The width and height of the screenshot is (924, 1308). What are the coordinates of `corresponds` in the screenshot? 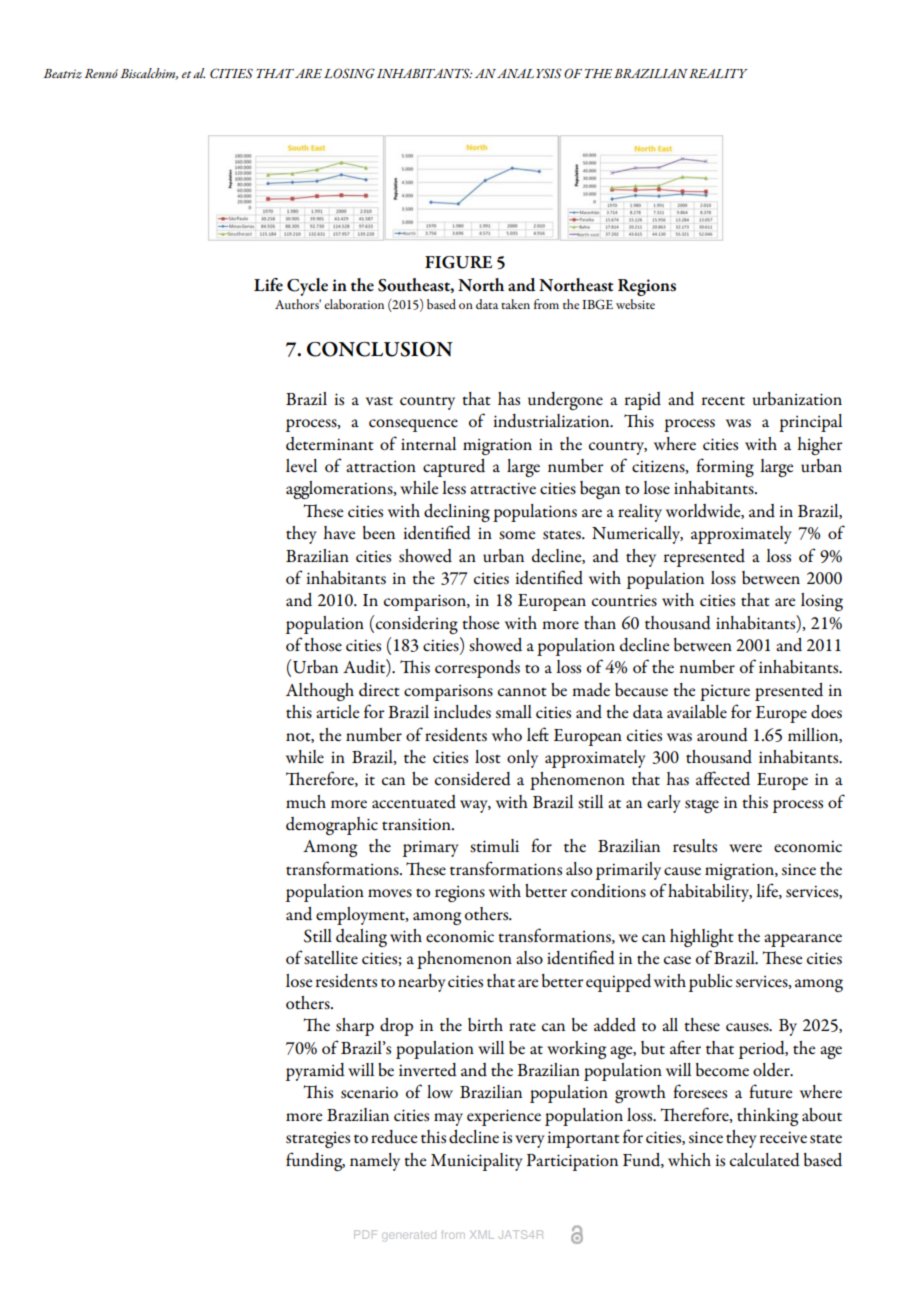 It's located at (477, 669).
